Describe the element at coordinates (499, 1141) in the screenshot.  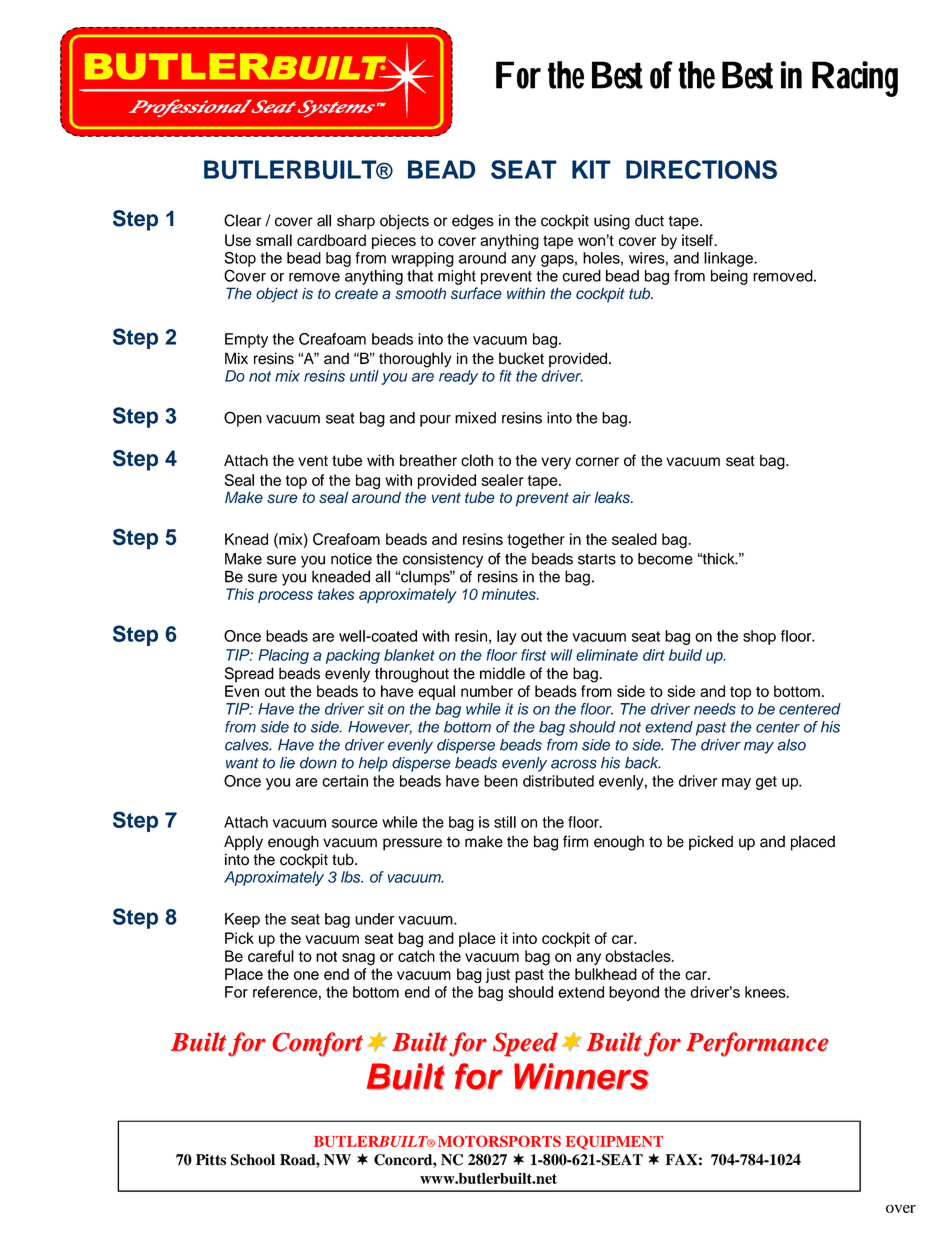
I see `MOTORSPORTS` at that location.
